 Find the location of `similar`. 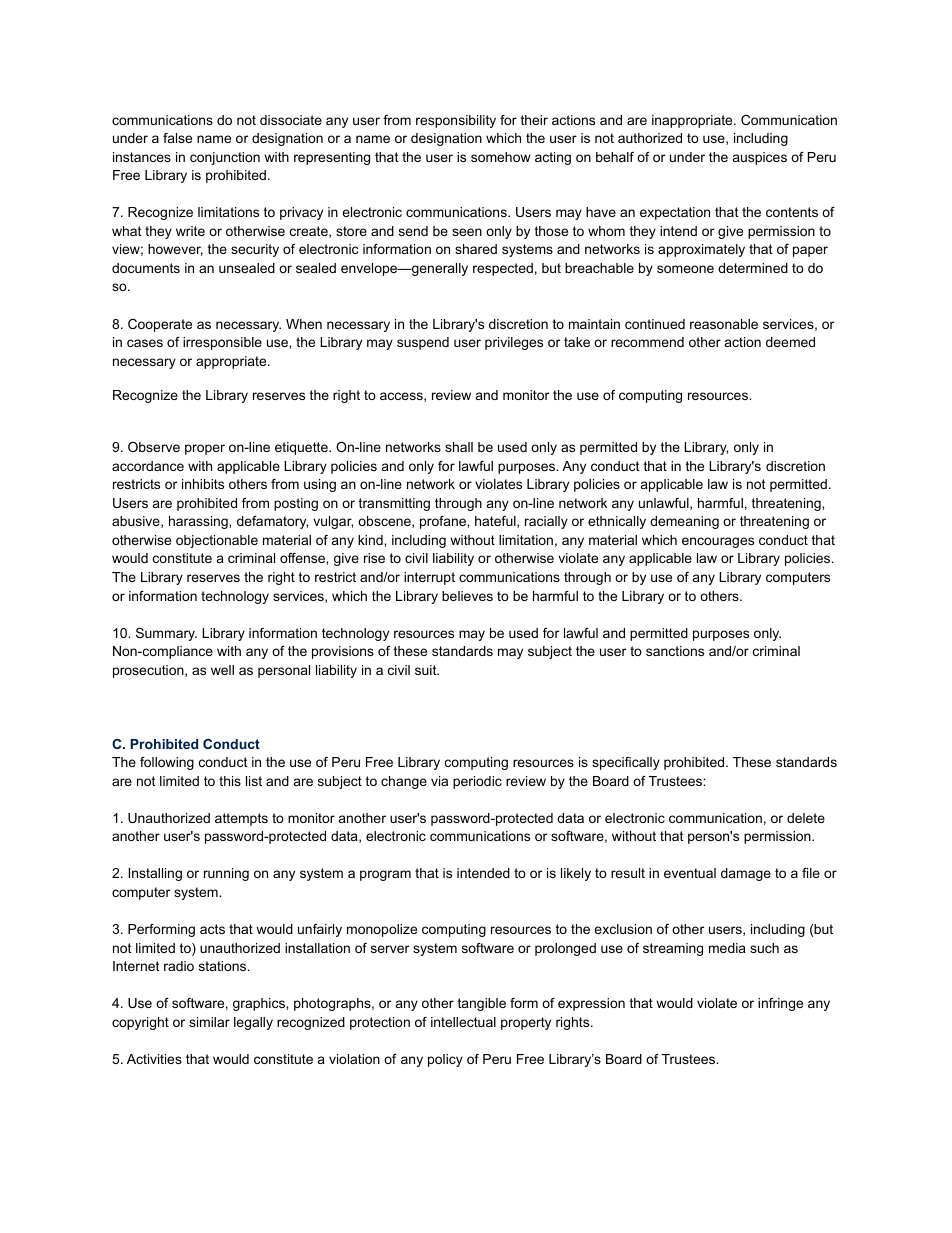

similar is located at coordinates (209, 1022).
